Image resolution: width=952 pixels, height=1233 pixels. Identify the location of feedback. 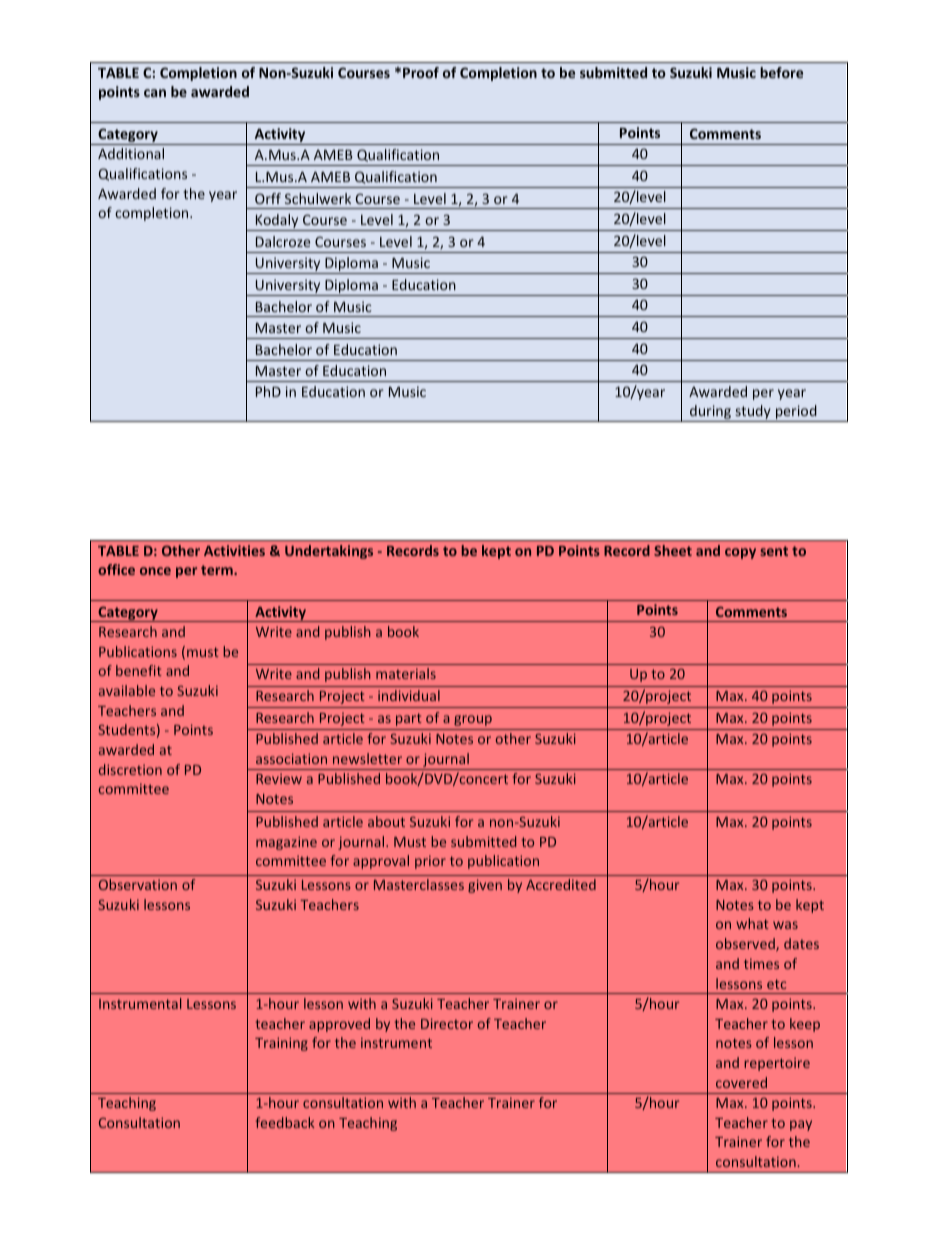
(285, 1122).
